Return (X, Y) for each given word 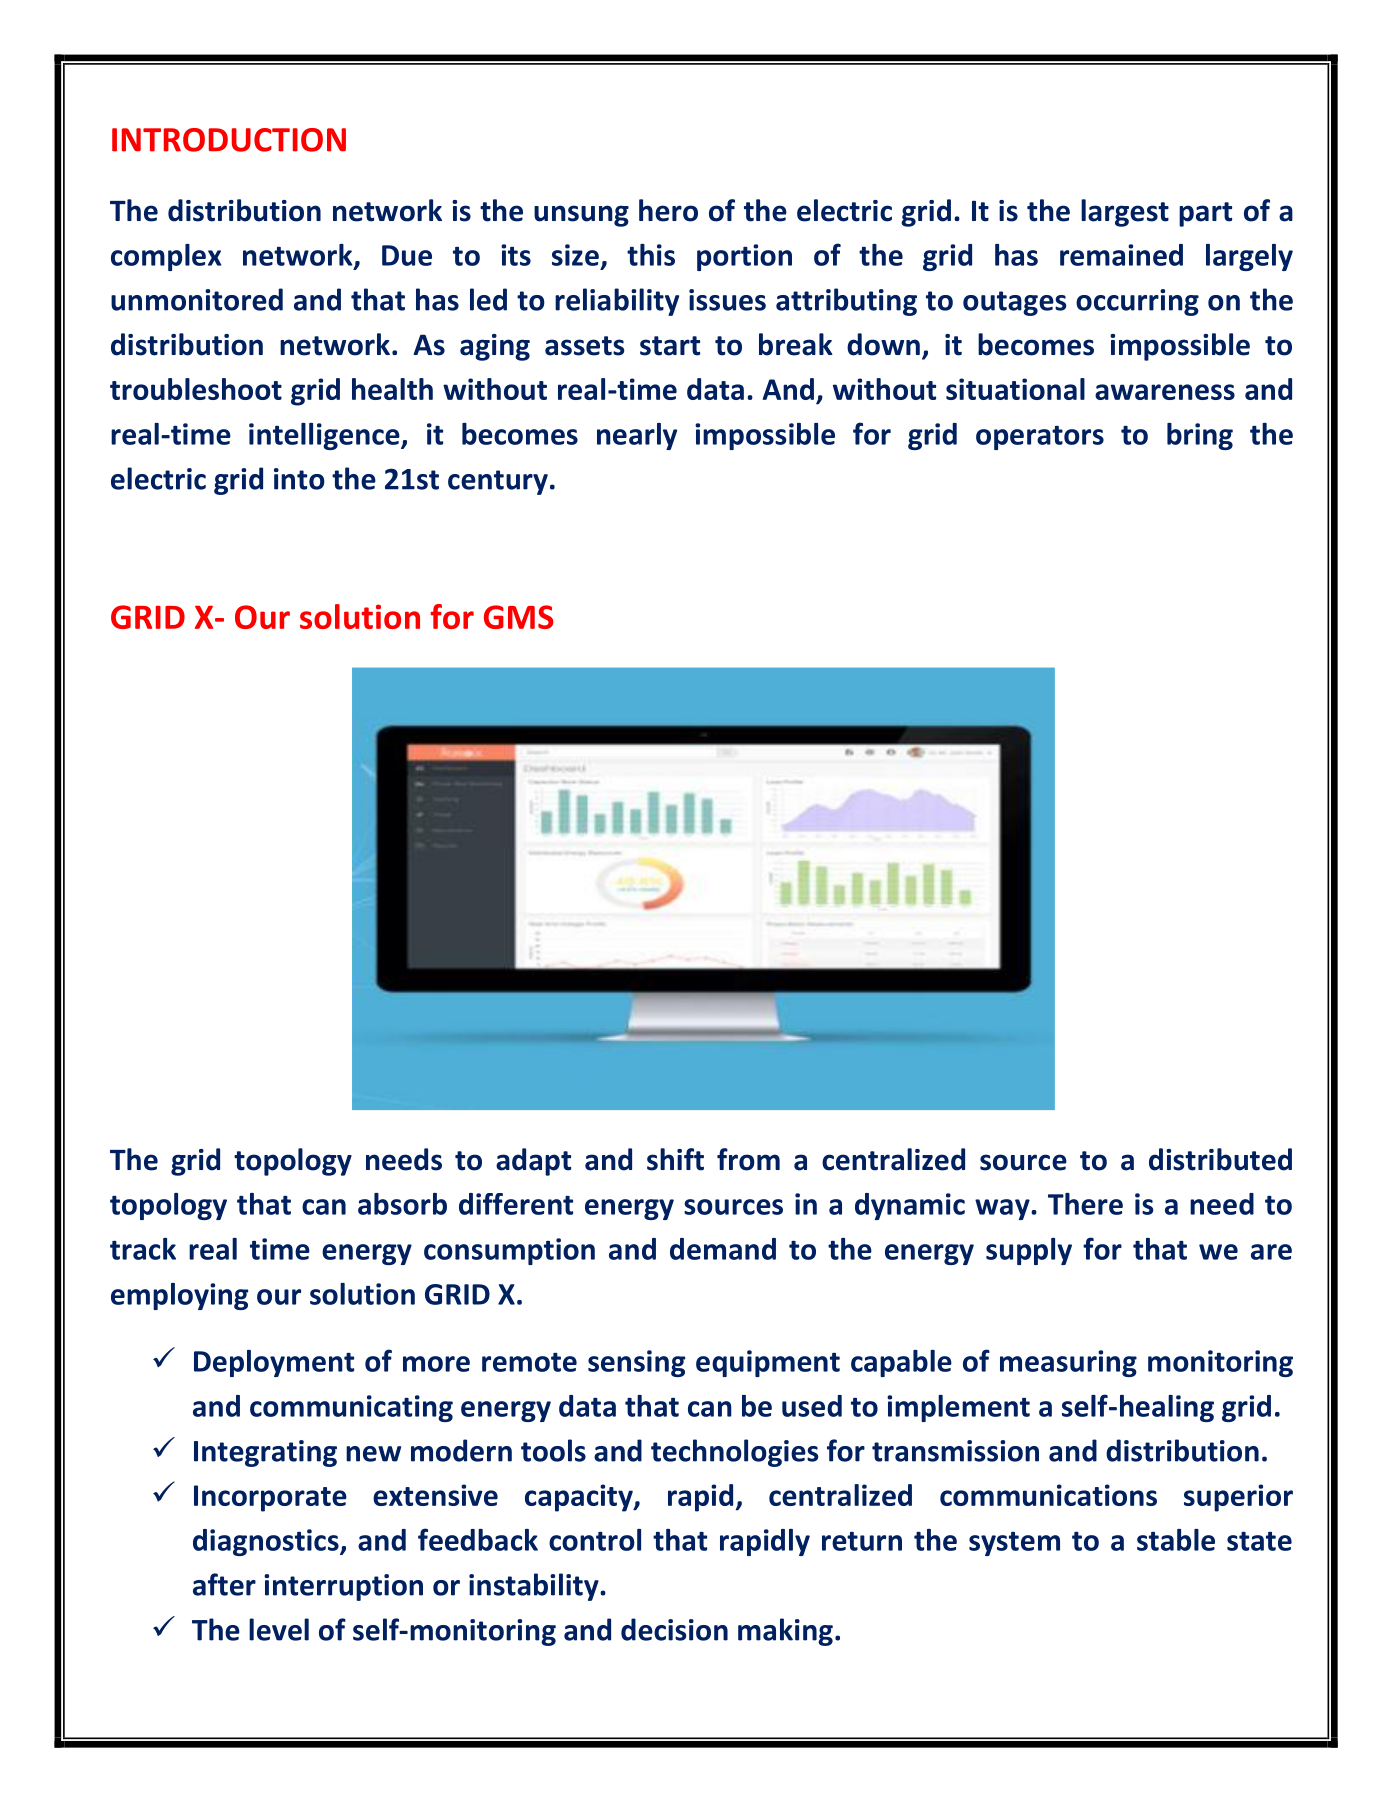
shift (675, 1159)
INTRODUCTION (229, 140)
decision (674, 1629)
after (224, 1584)
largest (1125, 213)
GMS (519, 617)
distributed (1220, 1159)
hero (668, 210)
